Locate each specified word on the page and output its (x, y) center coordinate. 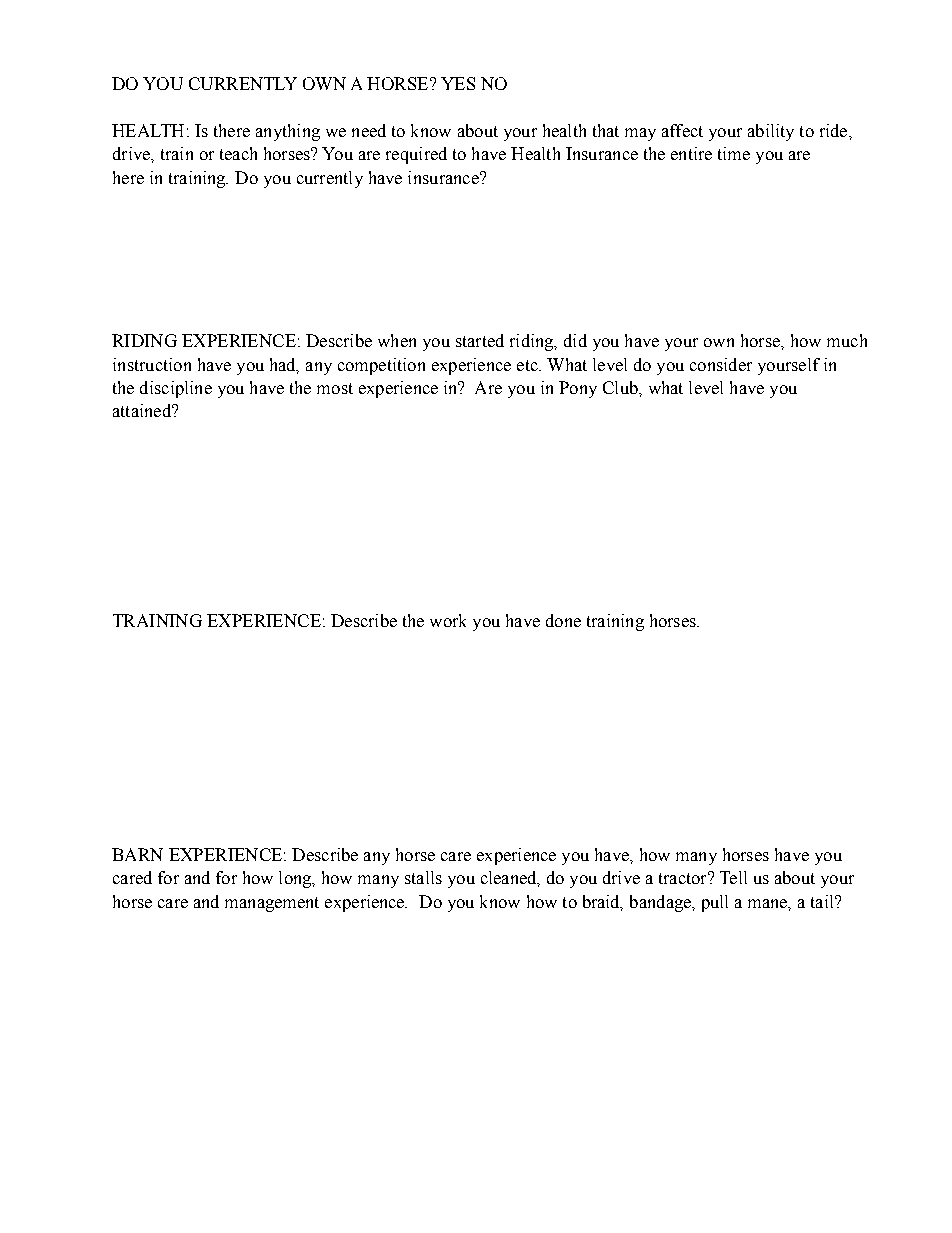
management (272, 904)
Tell (733, 877)
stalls (423, 877)
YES (458, 83)
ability (771, 132)
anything (288, 132)
